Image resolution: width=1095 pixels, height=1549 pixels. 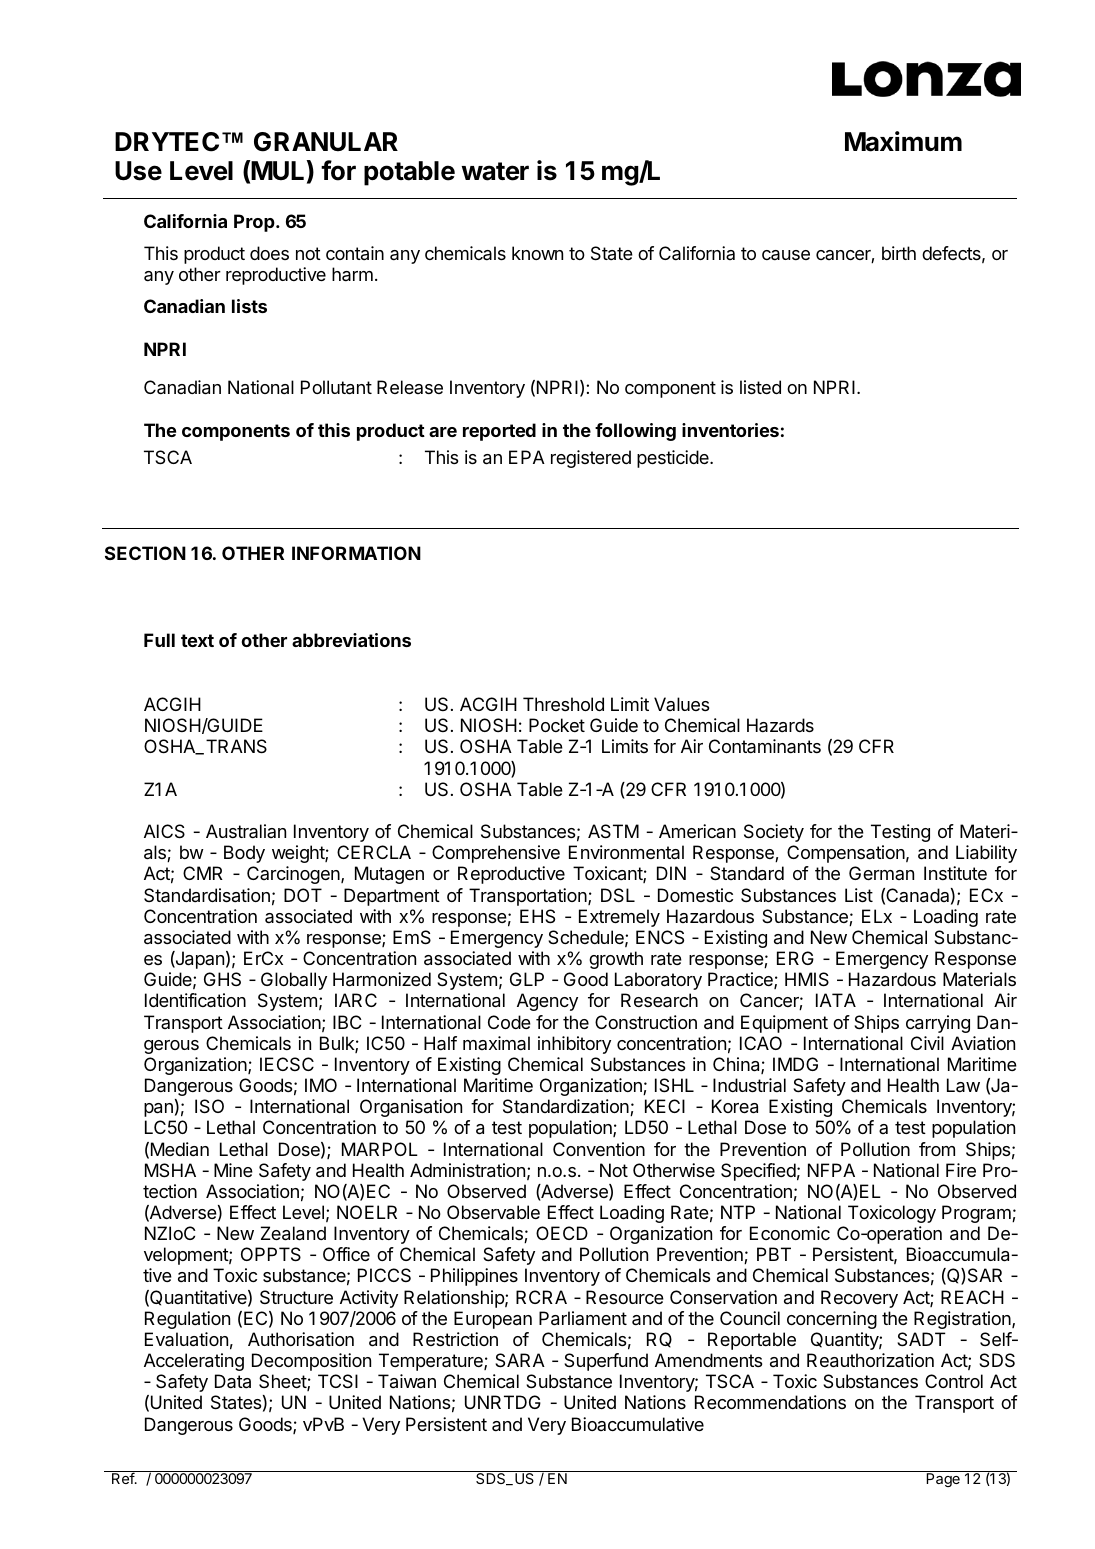 I want to click on Maximum, so click(x=903, y=141).
